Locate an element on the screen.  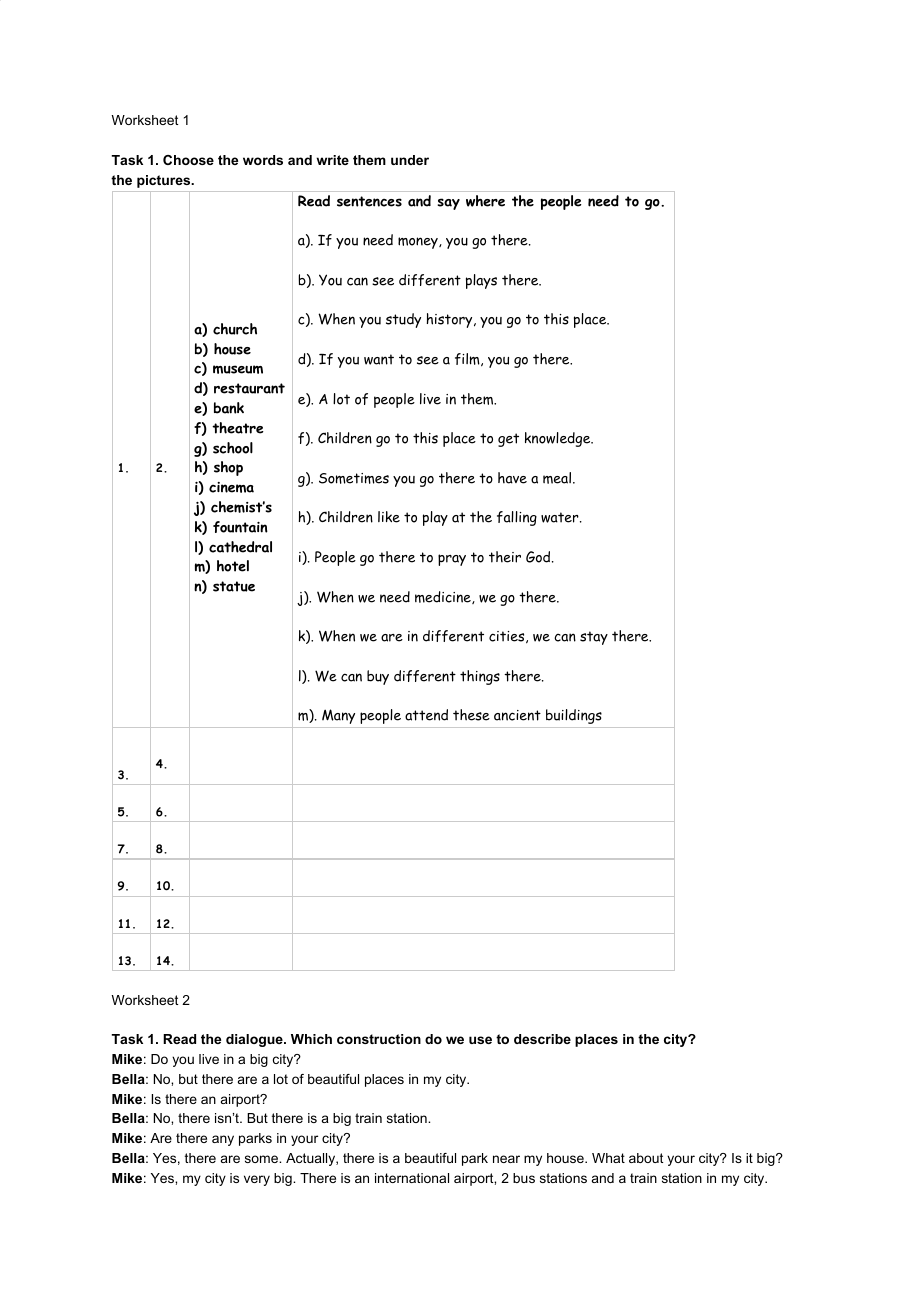
like is located at coordinates (389, 517).
